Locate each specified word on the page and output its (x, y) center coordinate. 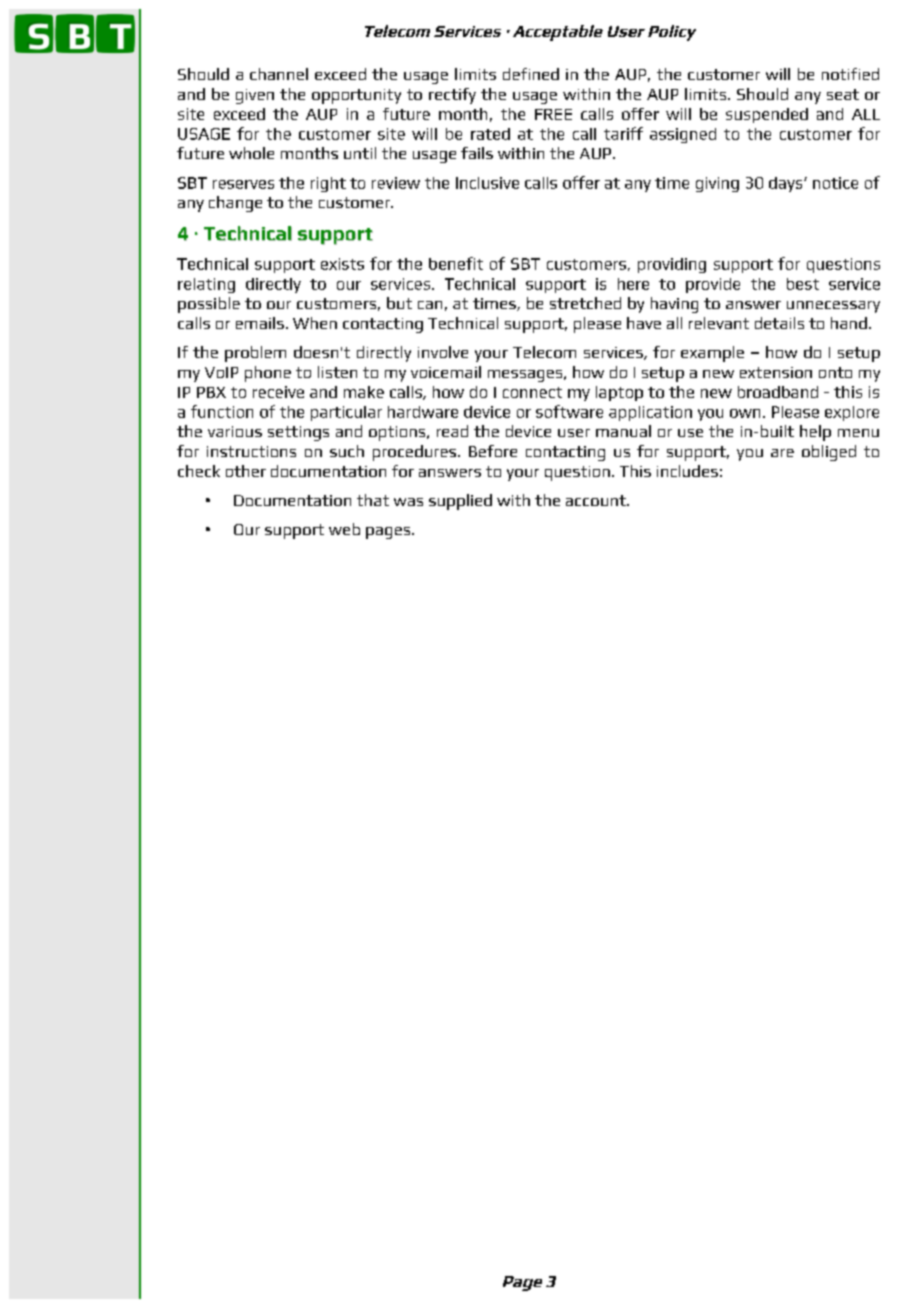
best (803, 284)
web (344, 529)
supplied (460, 502)
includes (687, 471)
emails (260, 323)
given (255, 96)
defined (531, 74)
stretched (585, 303)
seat (843, 94)
